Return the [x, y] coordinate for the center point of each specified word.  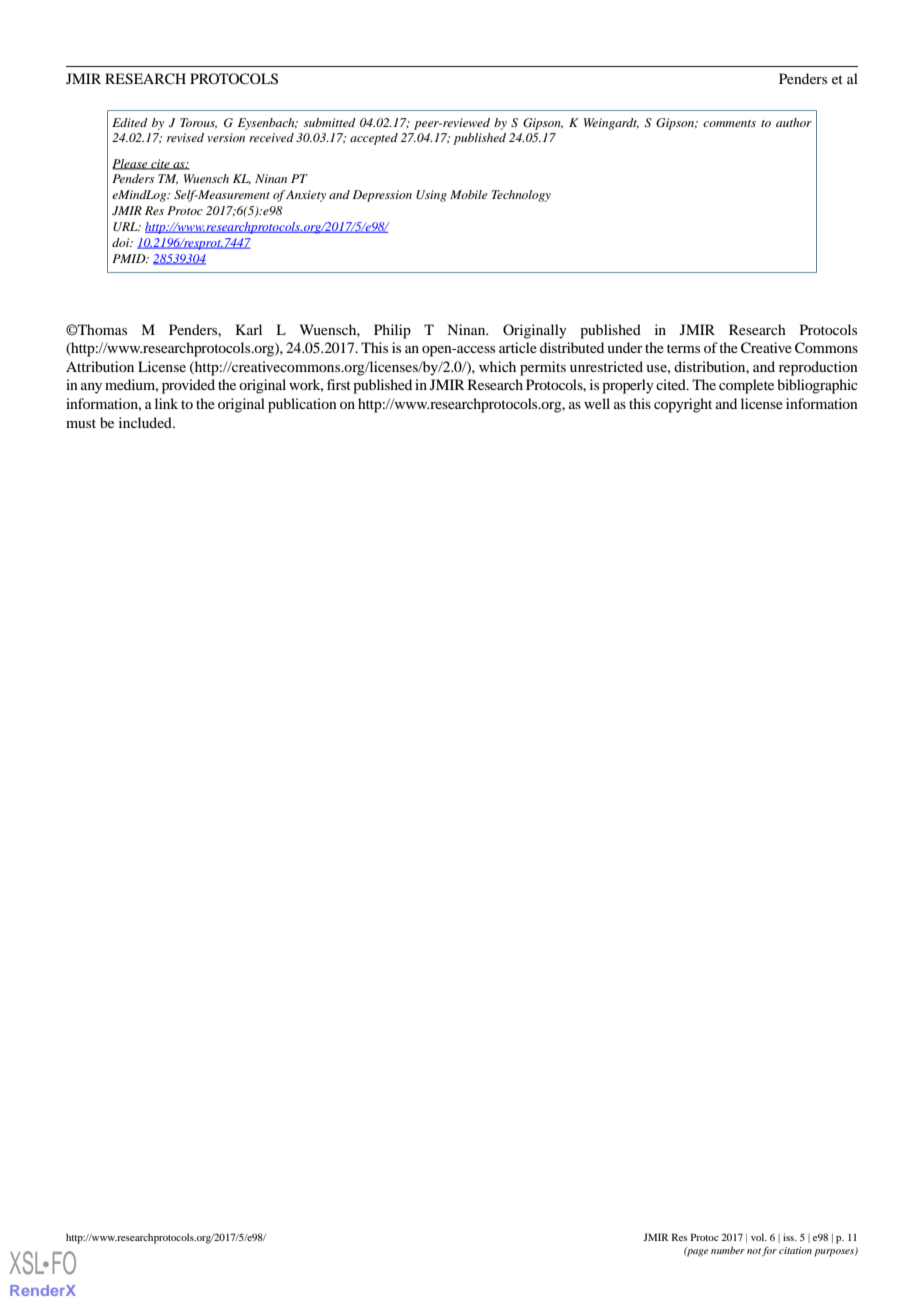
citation [795, 1250]
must [81, 423]
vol [759, 1237]
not [754, 1251]
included [146, 422]
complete [746, 386]
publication [302, 405]
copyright [683, 405]
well [597, 403]
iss [790, 1237]
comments [729, 123]
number [728, 1250]
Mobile [468, 194]
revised [185, 137]
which [497, 366]
